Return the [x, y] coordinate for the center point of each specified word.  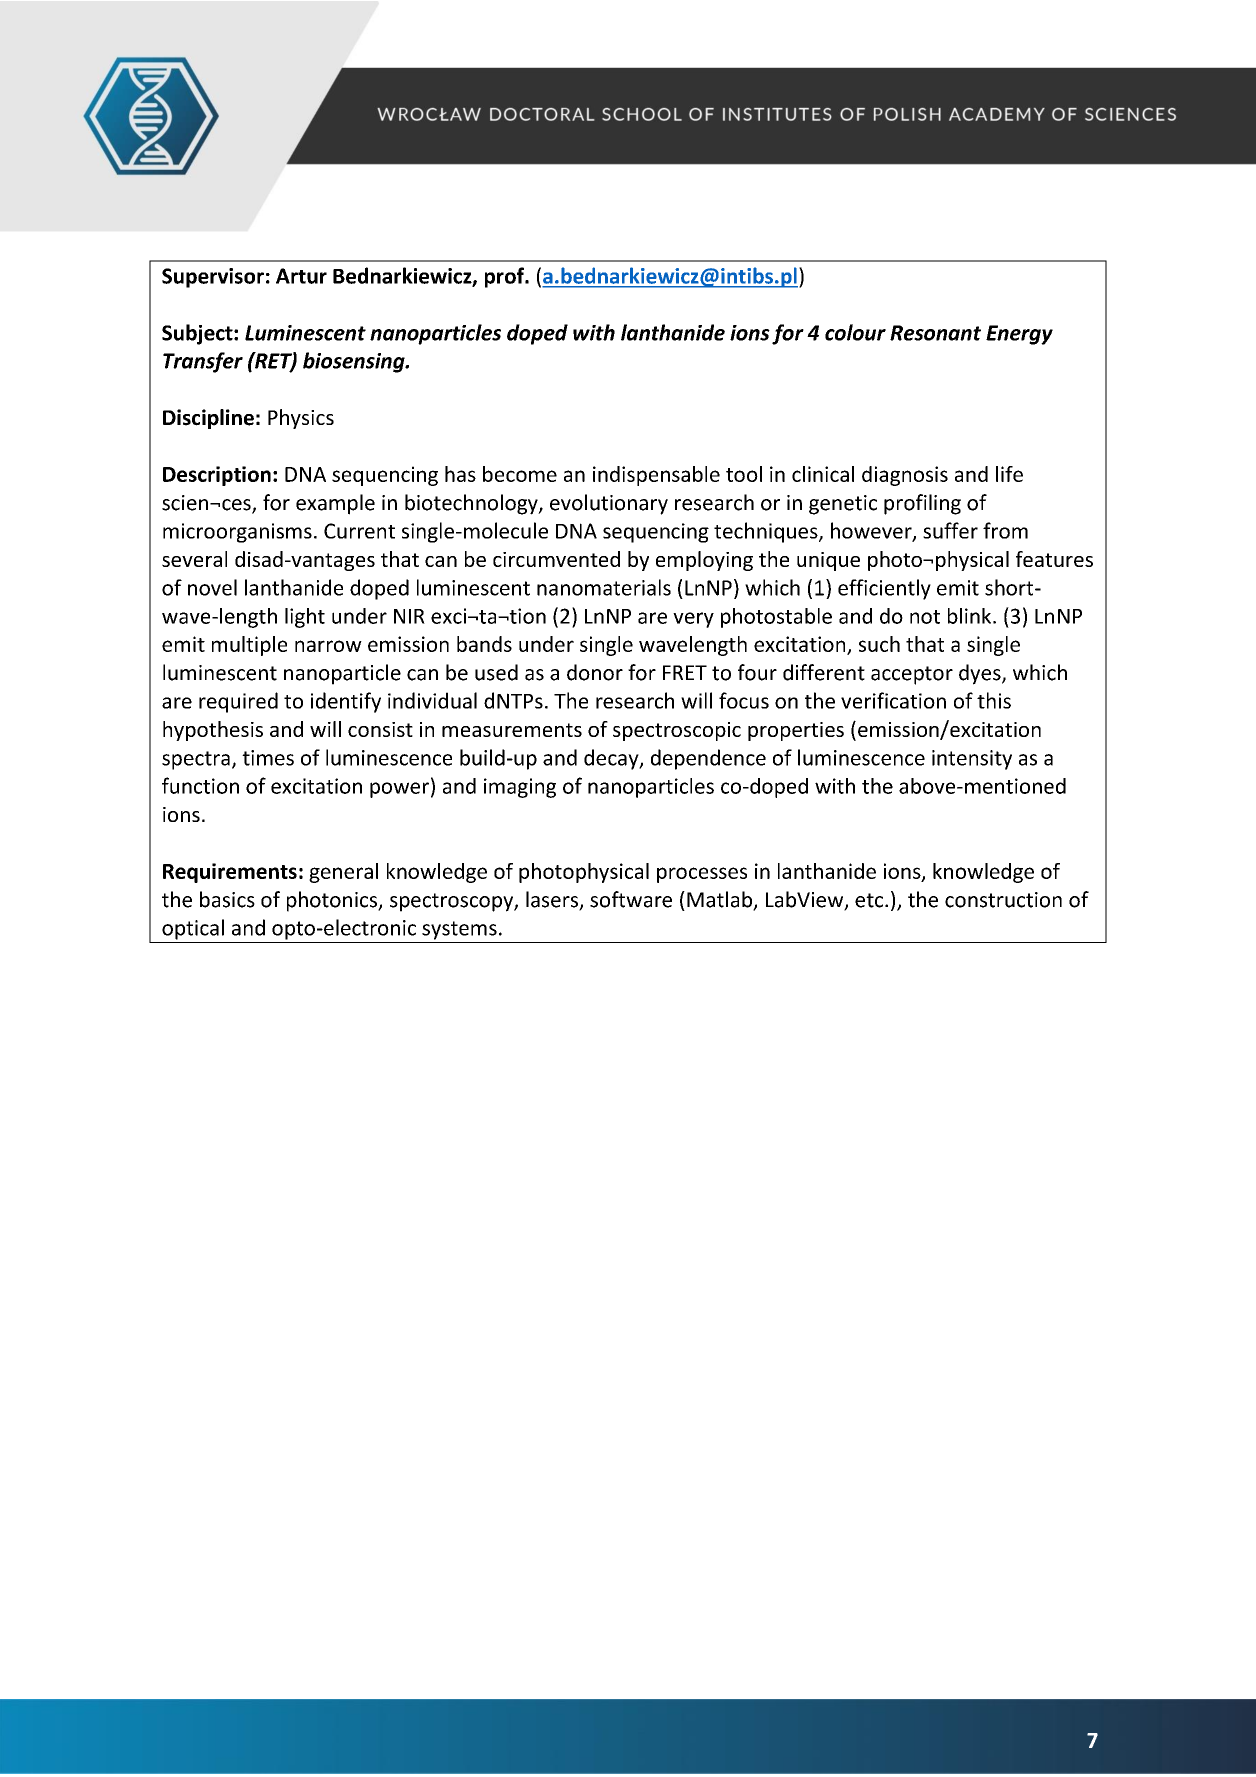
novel [212, 587]
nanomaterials [604, 587]
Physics [301, 419]
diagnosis [905, 476]
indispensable [656, 476]
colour [855, 332]
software [631, 899]
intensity [972, 760]
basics [227, 899]
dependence [708, 759]
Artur [301, 276]
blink [971, 616]
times [268, 758]
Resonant [935, 333]
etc [870, 900]
